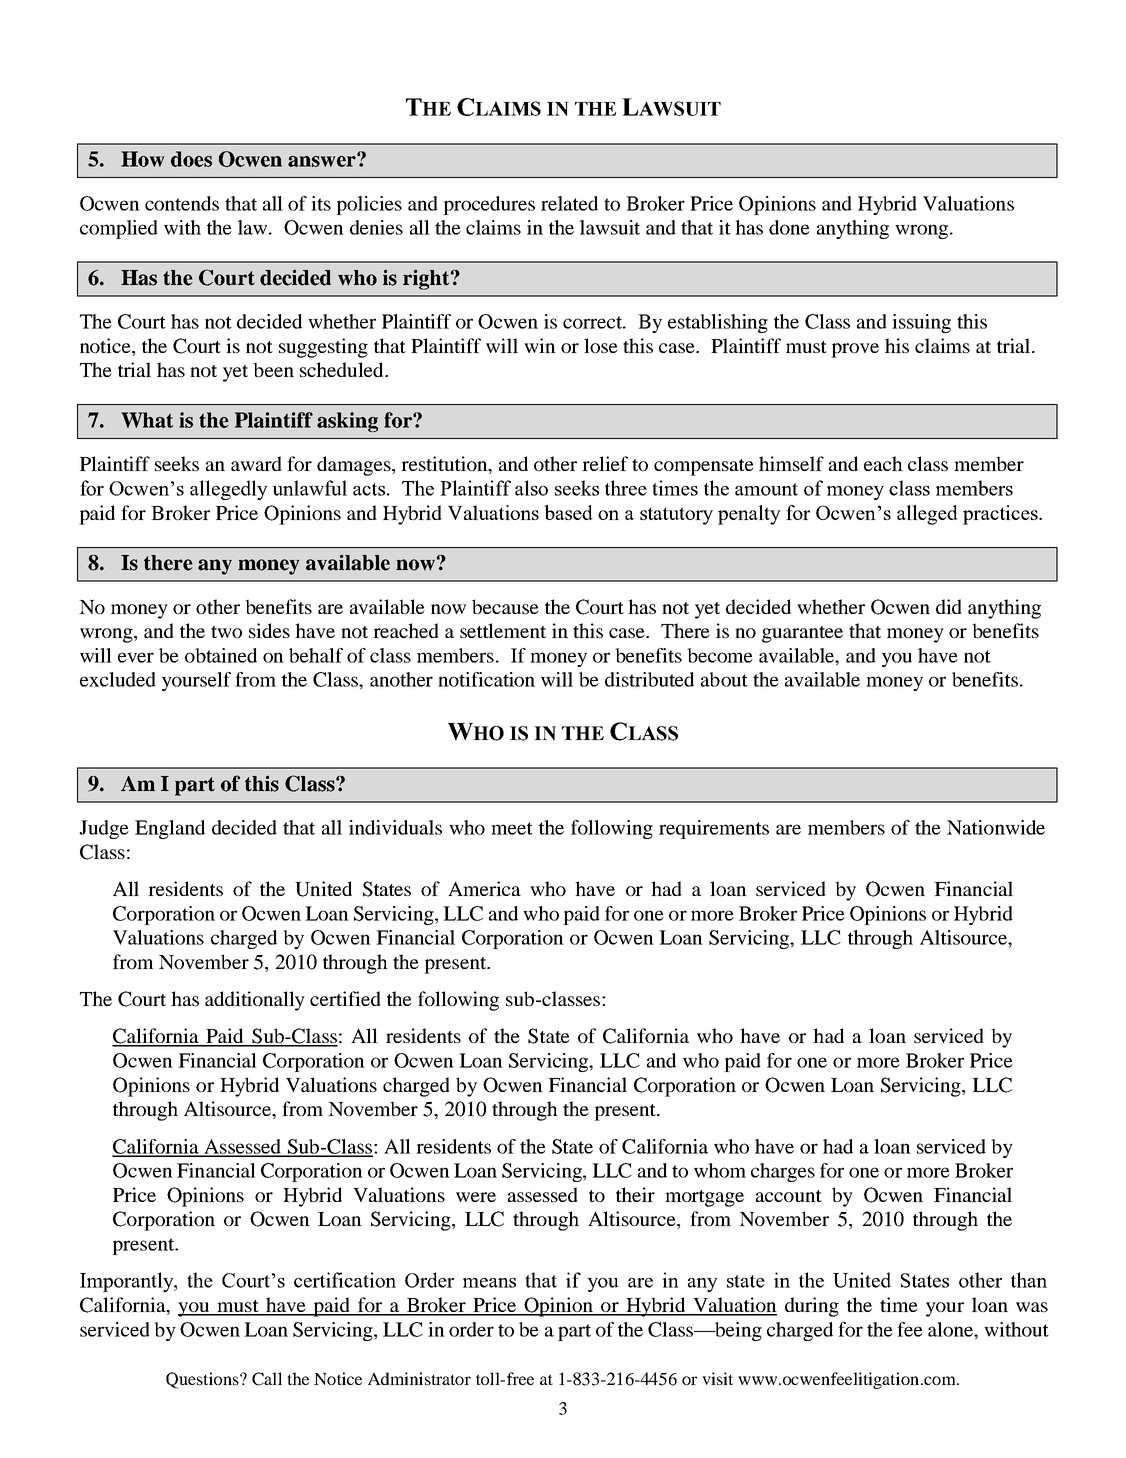  I want to click on done, so click(789, 227).
